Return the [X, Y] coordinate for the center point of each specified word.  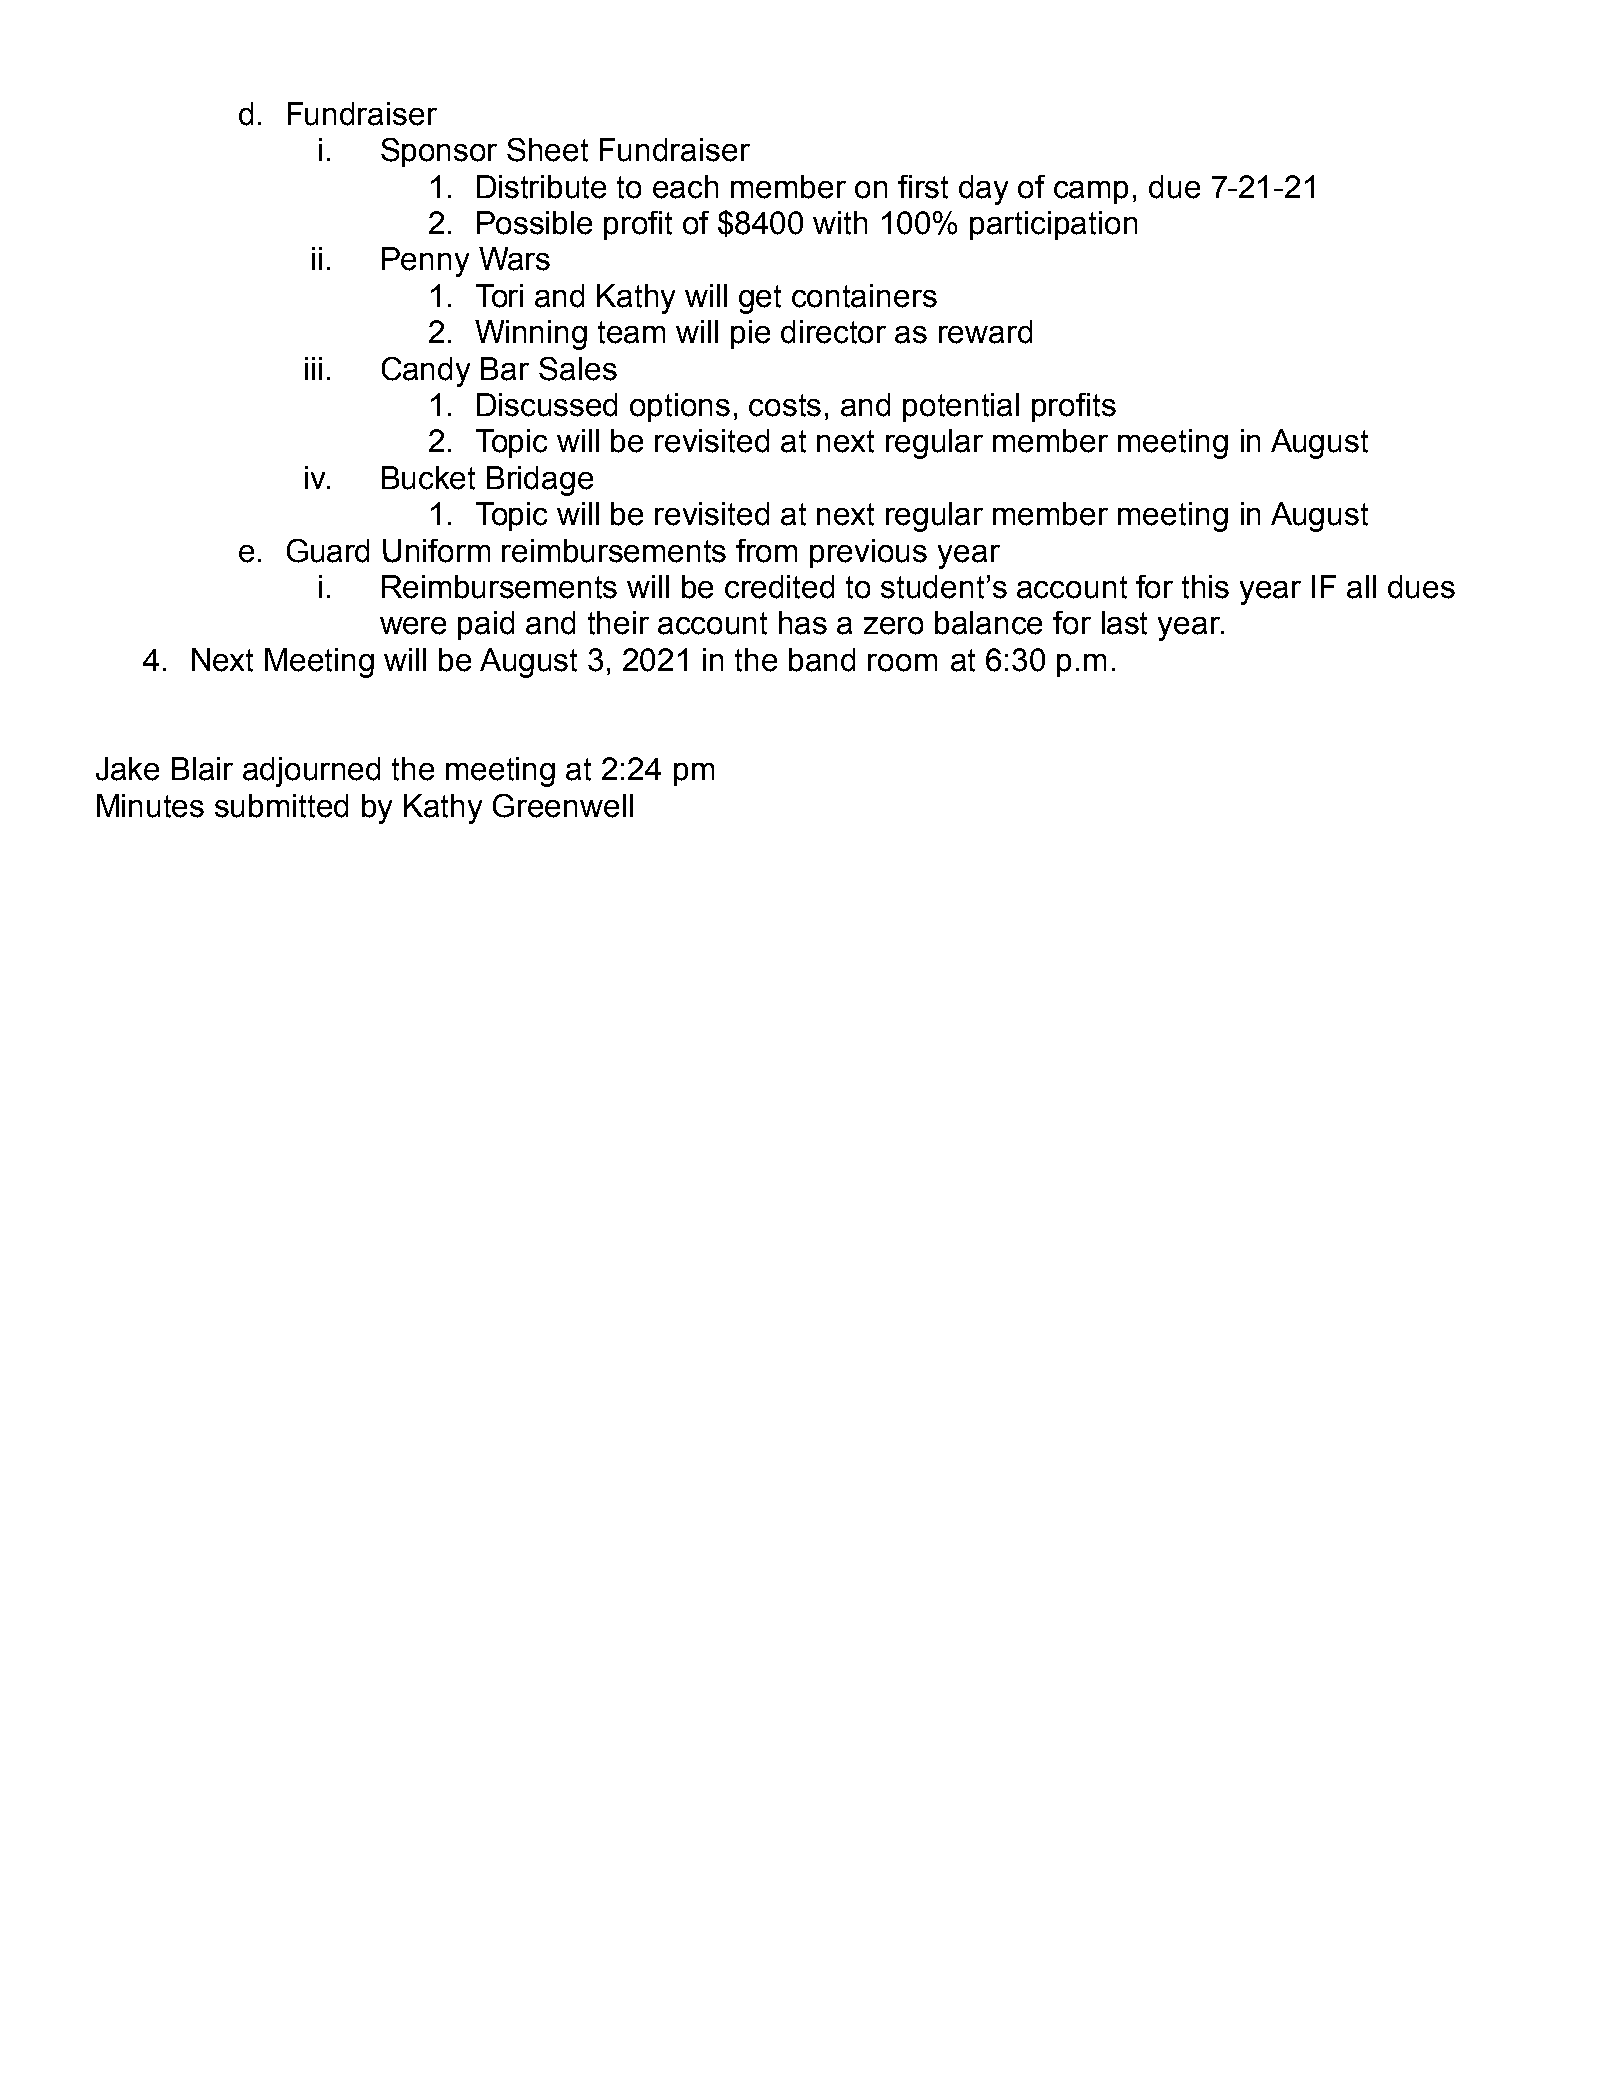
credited [779, 587]
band [822, 660]
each [685, 187]
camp [1091, 192]
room [902, 663]
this [1205, 587]
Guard [328, 551]
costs [785, 405]
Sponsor [439, 152]
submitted [281, 806]
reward [985, 332]
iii [313, 368]
